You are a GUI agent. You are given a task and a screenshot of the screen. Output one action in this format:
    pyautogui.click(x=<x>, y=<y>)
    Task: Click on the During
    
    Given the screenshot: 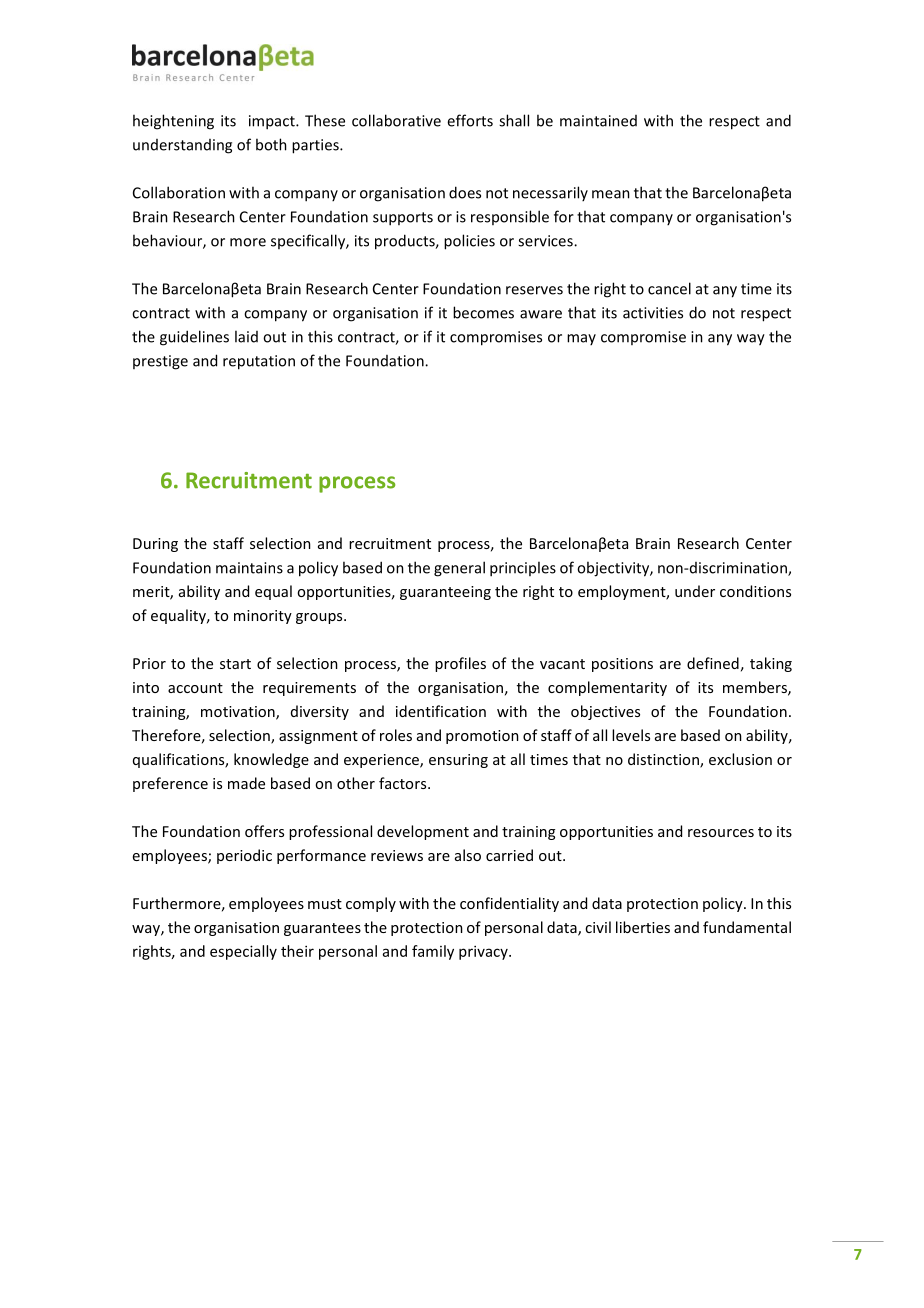 What is the action you would take?
    pyautogui.click(x=155, y=545)
